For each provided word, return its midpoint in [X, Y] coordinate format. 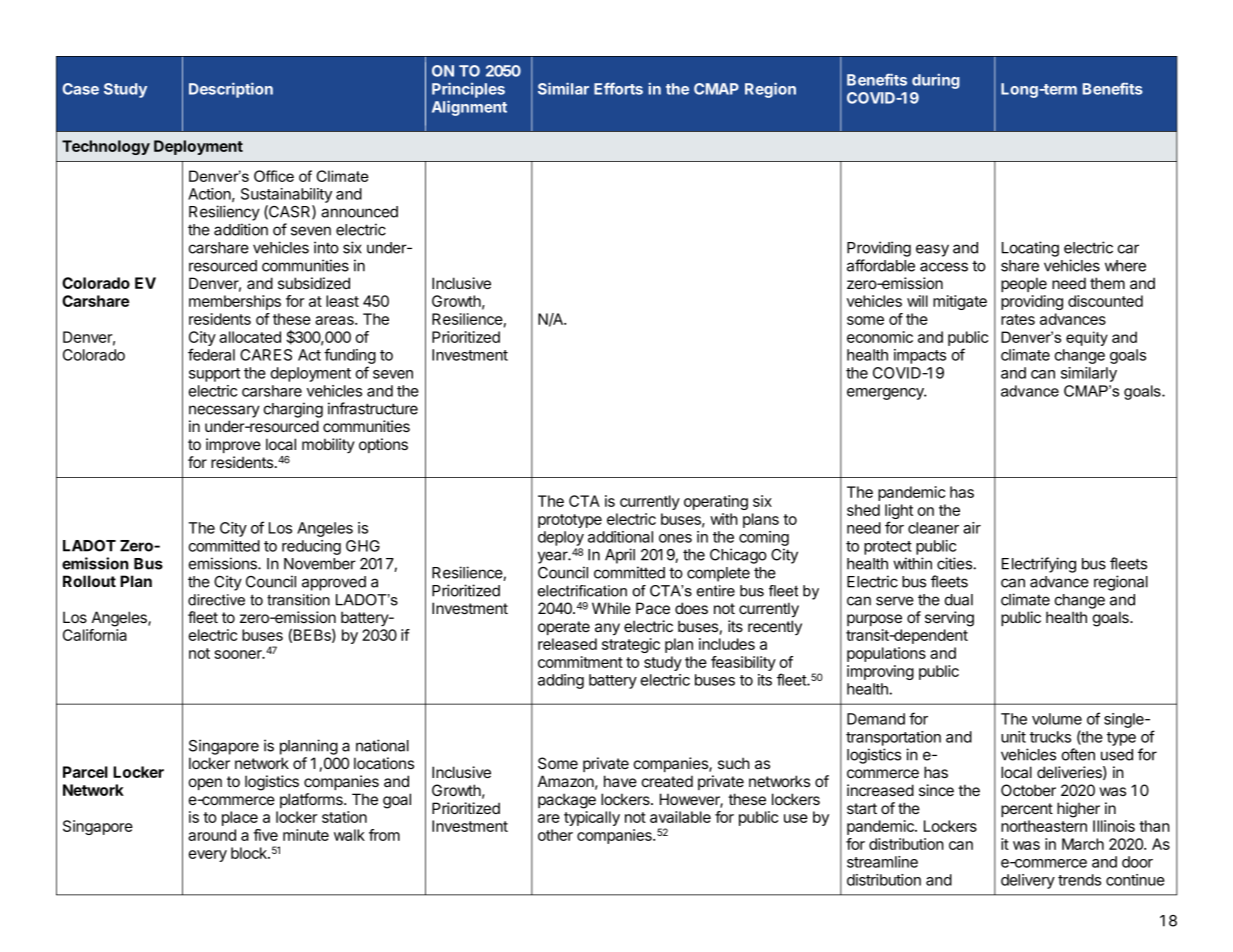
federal [211, 354]
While [611, 608]
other [555, 835]
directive [216, 600]
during [936, 81]
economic [880, 337]
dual [959, 600]
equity [1087, 338]
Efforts [618, 88]
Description [231, 90]
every [207, 856]
